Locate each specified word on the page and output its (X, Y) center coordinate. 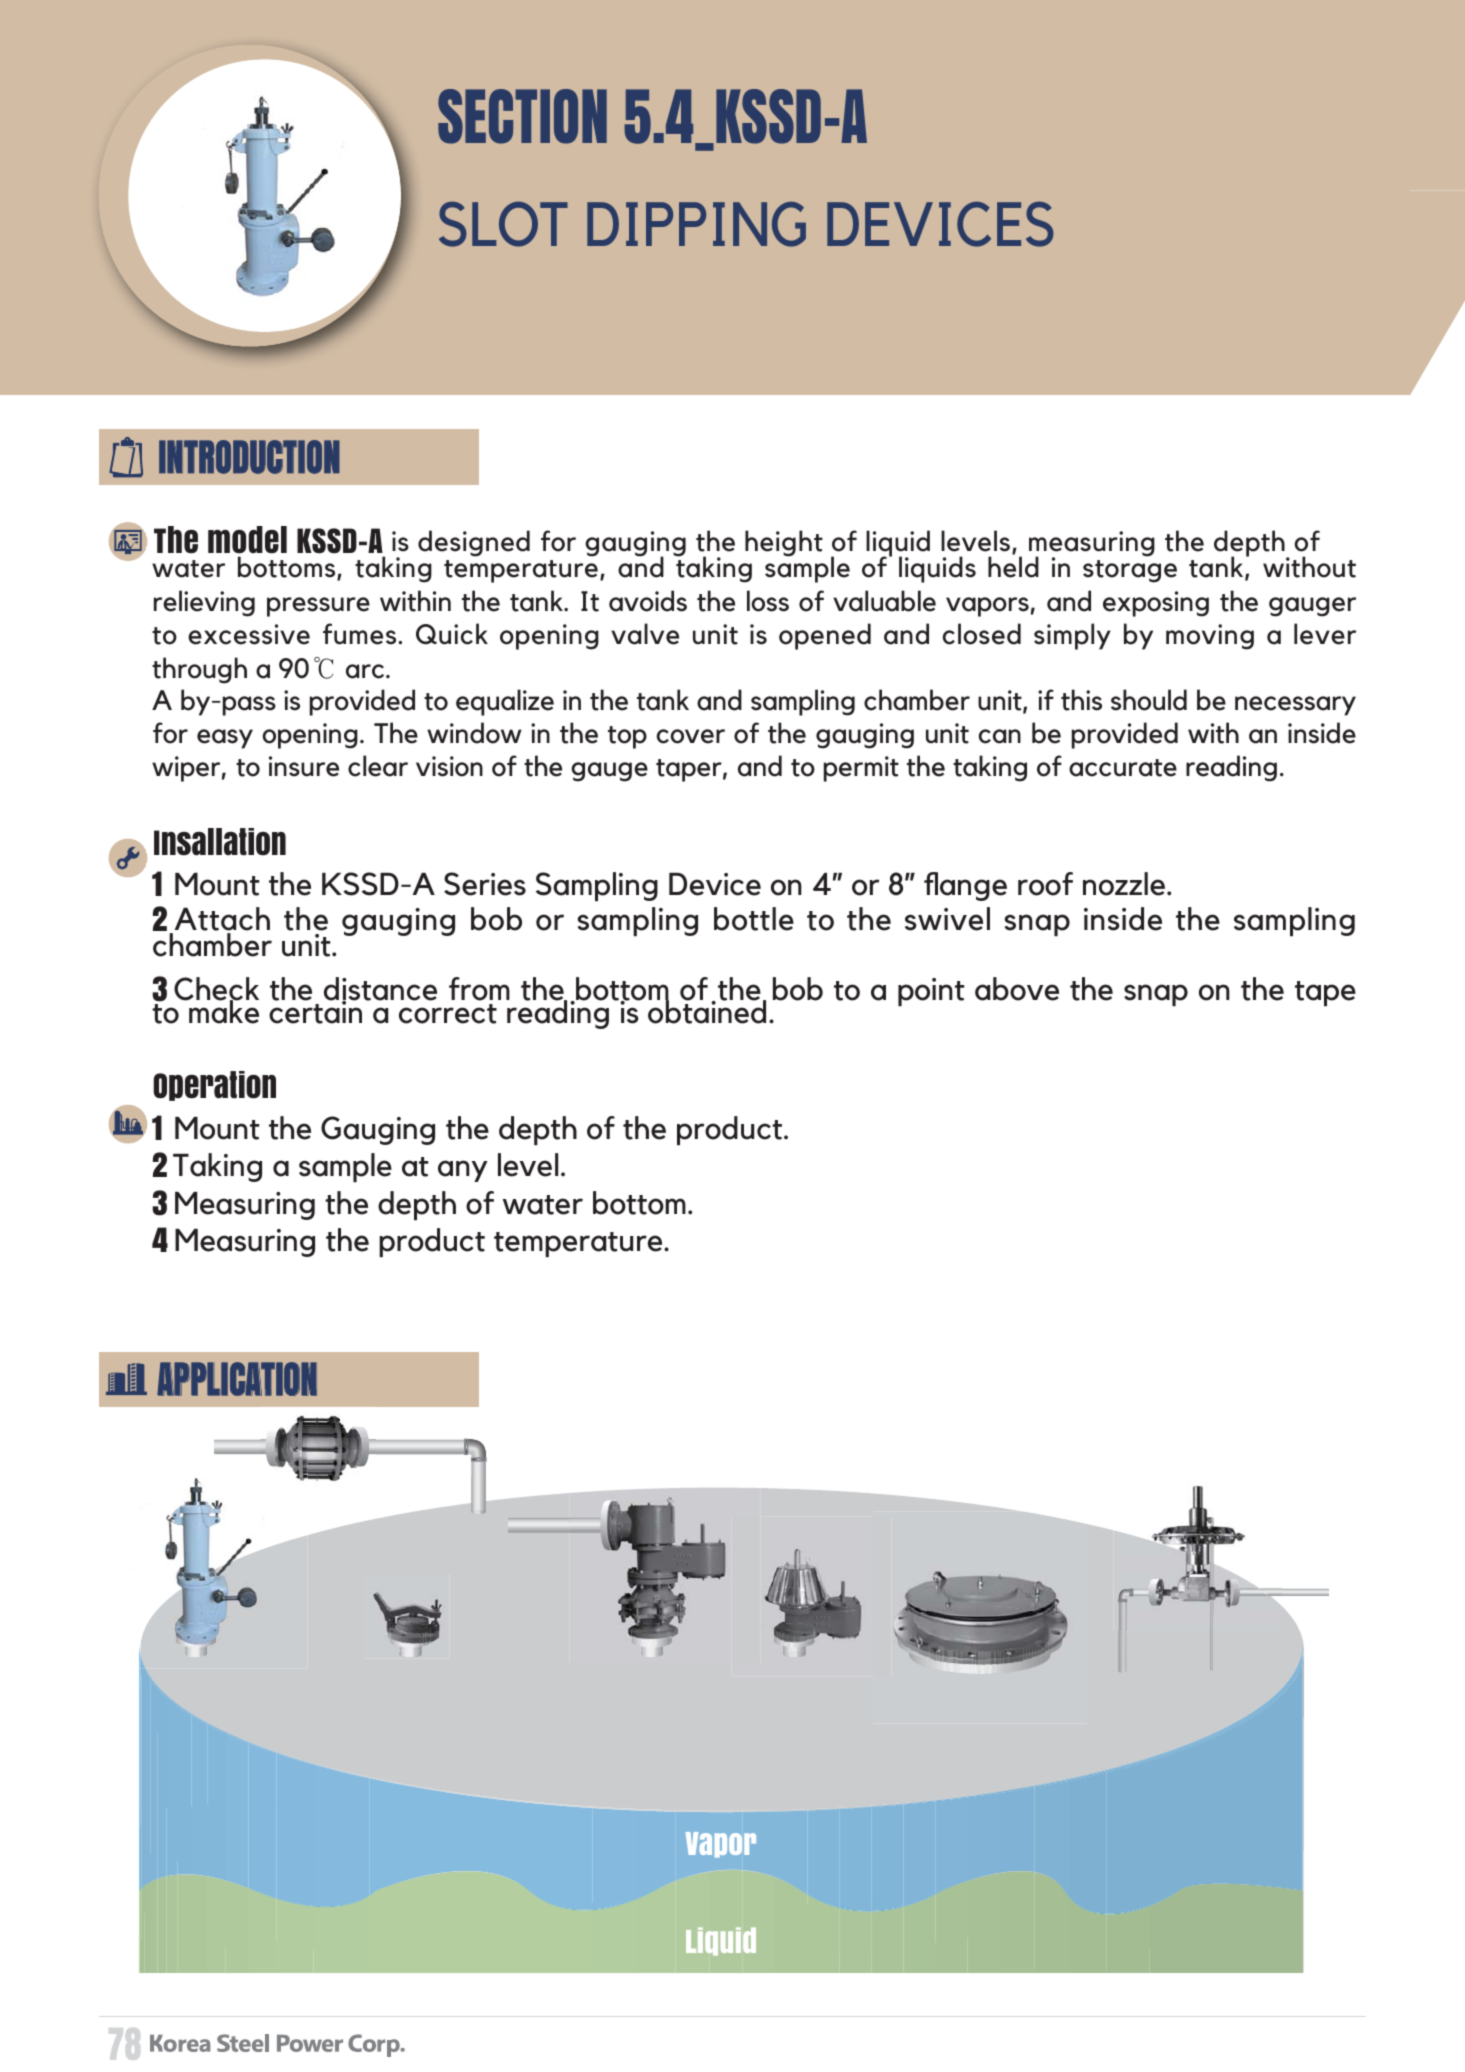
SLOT (503, 224)
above (1017, 989)
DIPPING (696, 224)
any (463, 1171)
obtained (707, 1011)
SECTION (522, 116)
